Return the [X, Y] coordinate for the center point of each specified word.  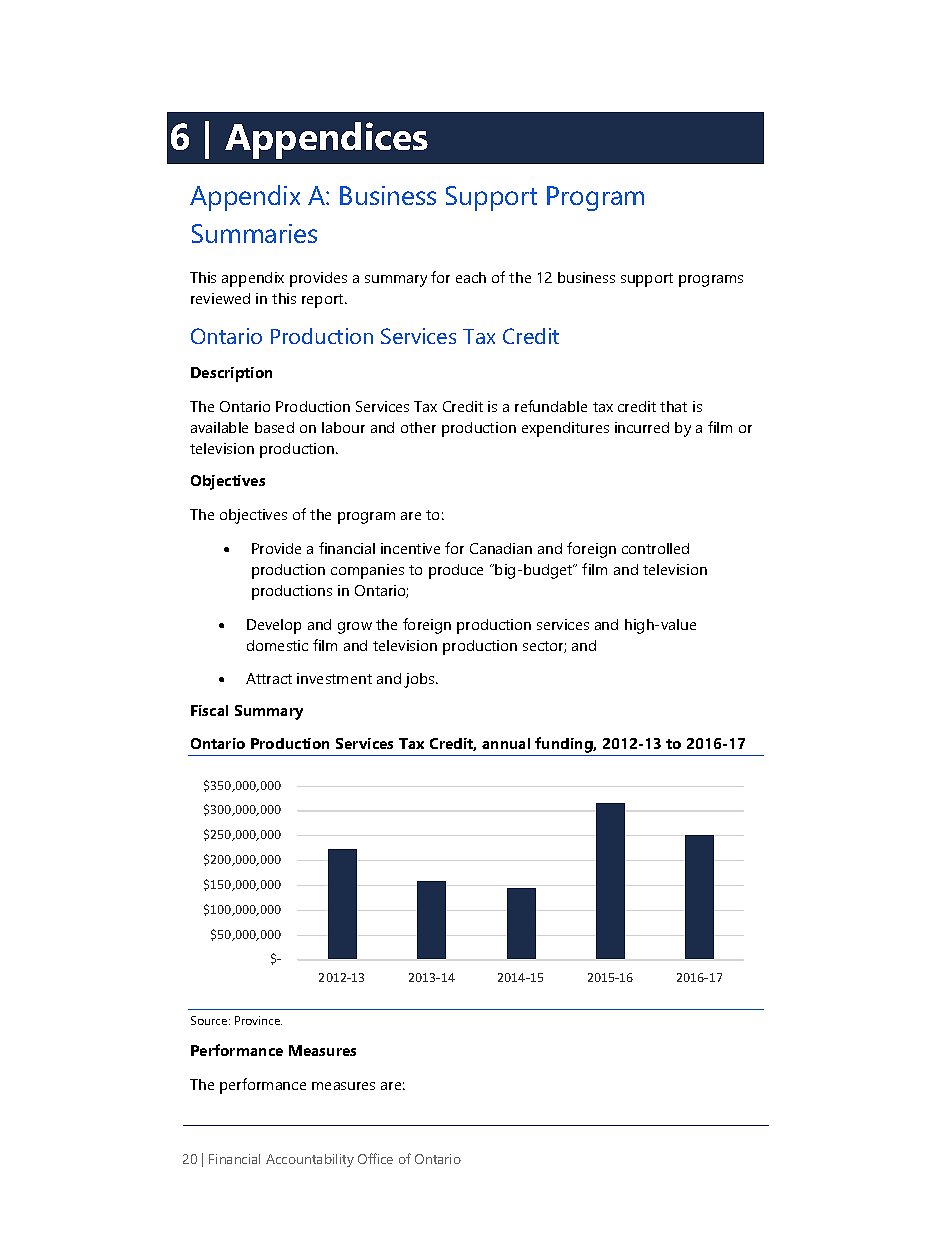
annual [506, 743]
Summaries [254, 233]
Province [258, 1020]
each [471, 277]
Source [210, 1020]
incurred [642, 427]
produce [456, 571]
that [673, 406]
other [418, 427]
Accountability [310, 1160]
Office [375, 1158]
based [274, 427]
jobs [420, 680]
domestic [277, 645]
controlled [655, 548]
